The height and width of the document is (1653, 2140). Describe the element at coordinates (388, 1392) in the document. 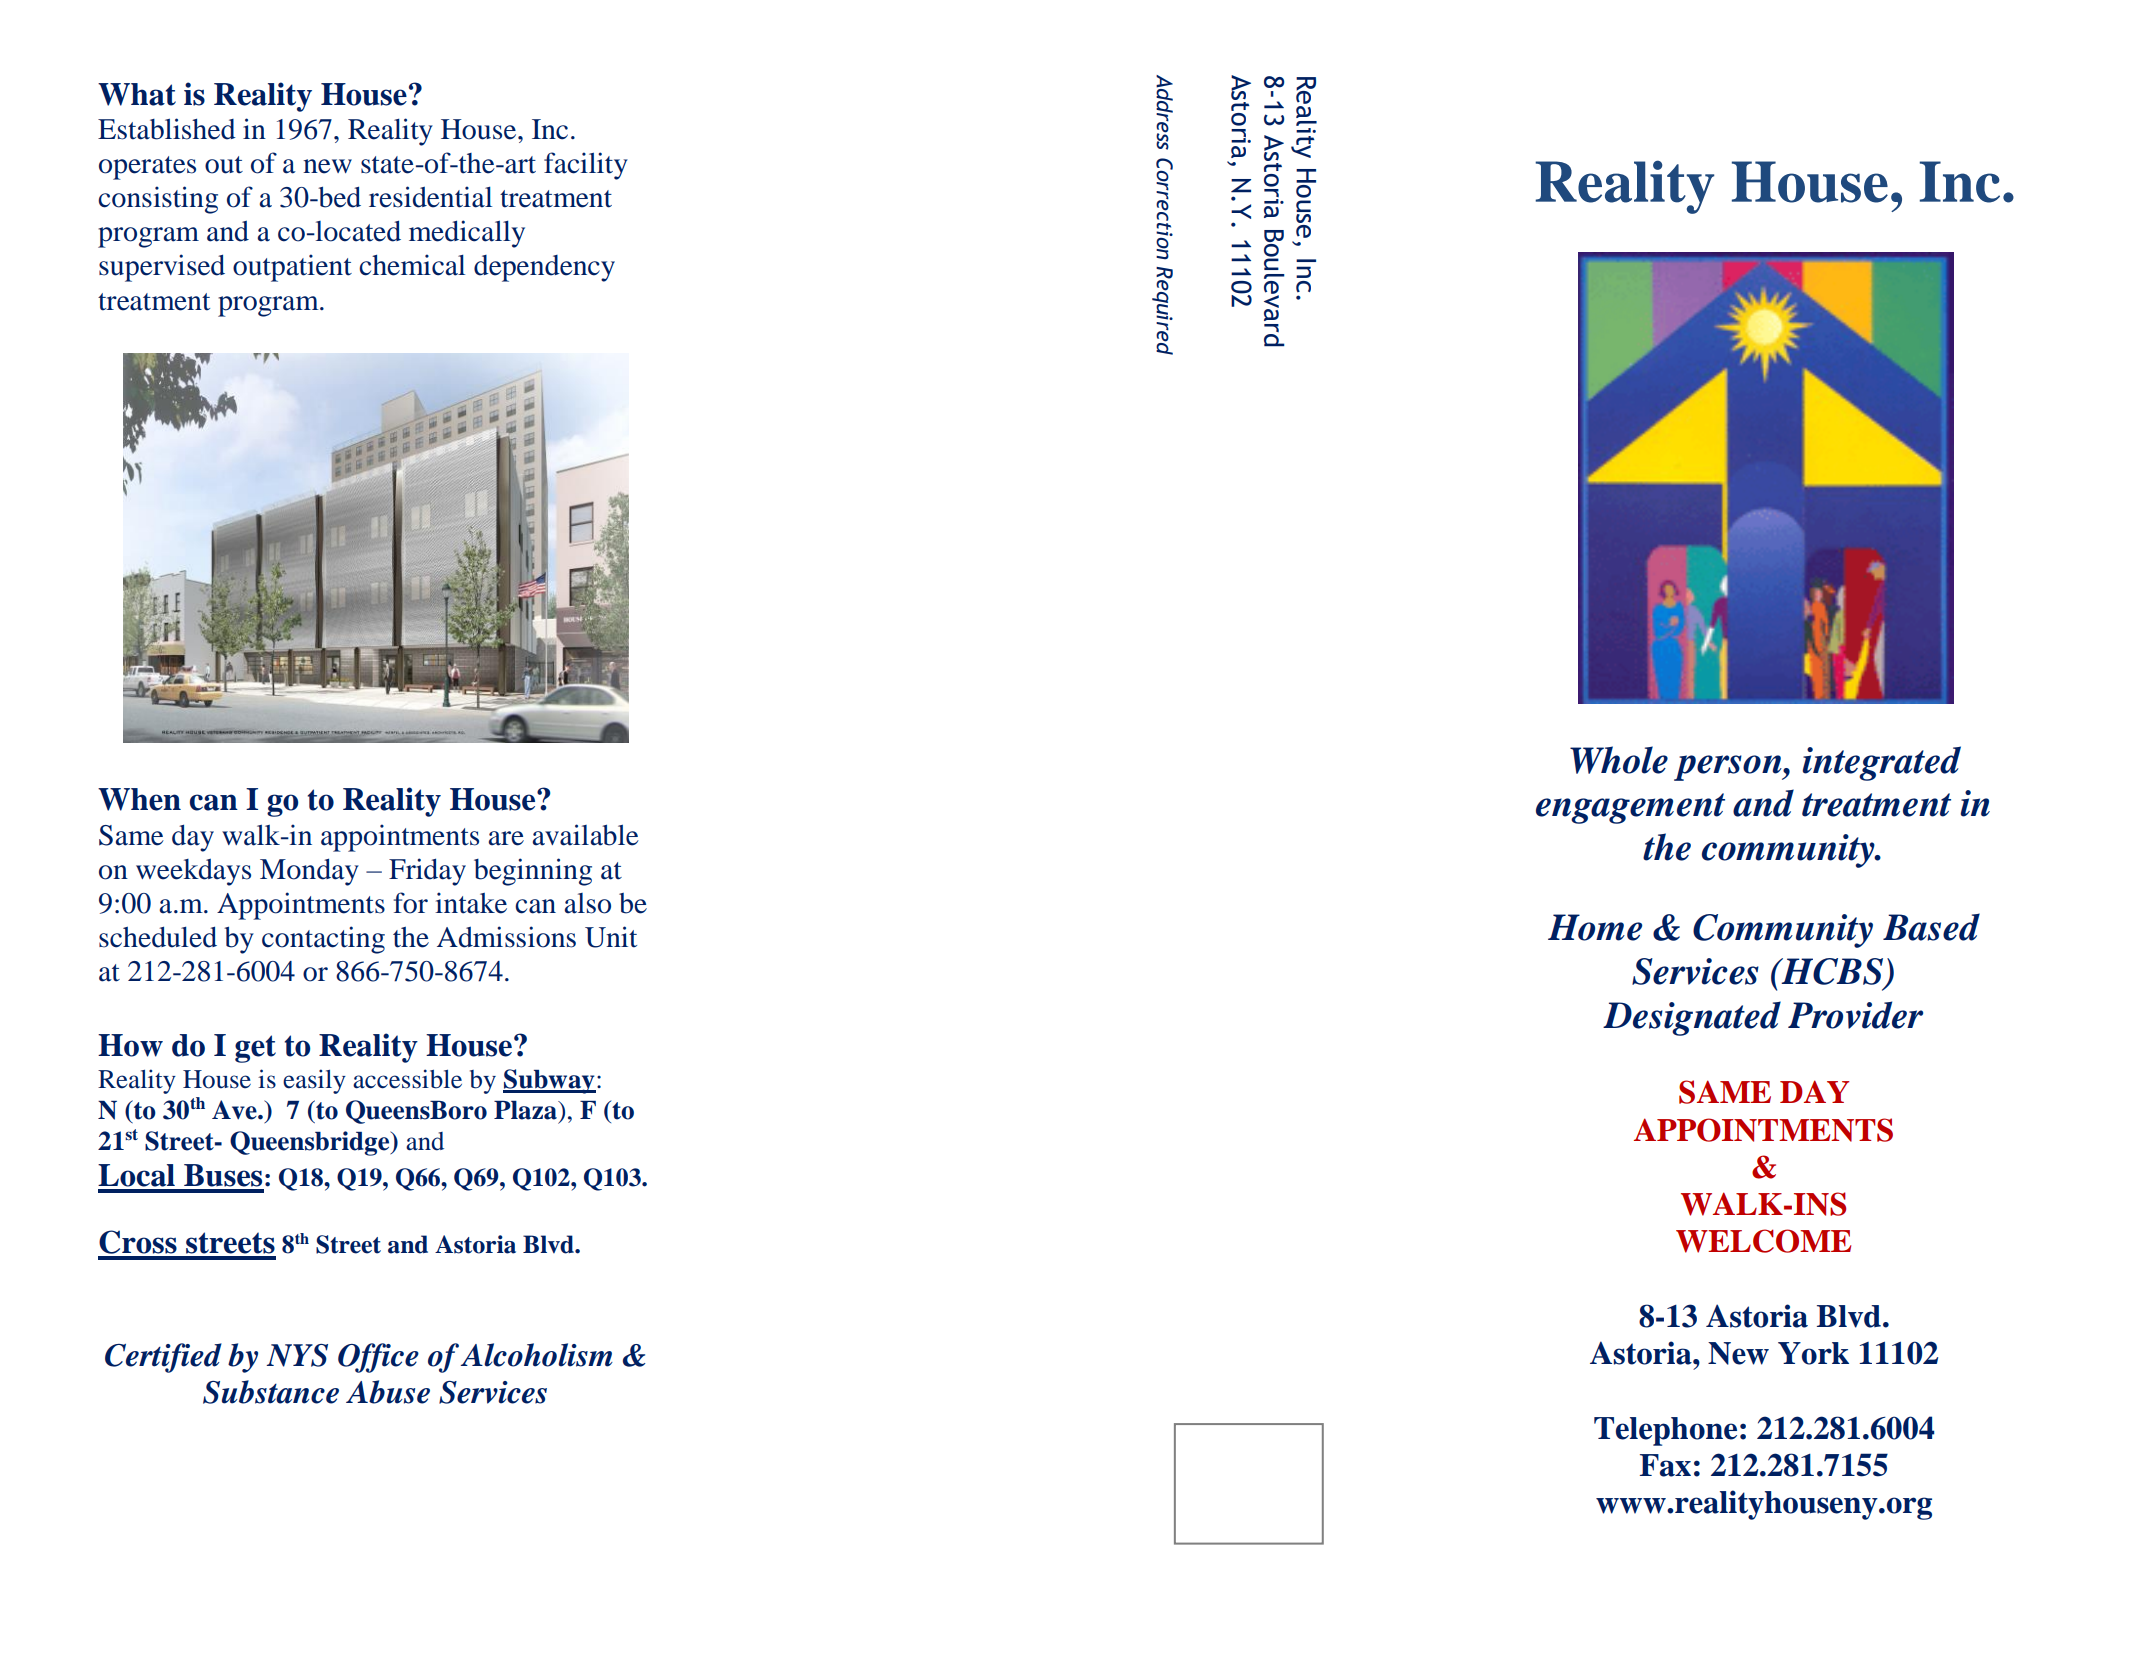

I see `Abuse` at that location.
